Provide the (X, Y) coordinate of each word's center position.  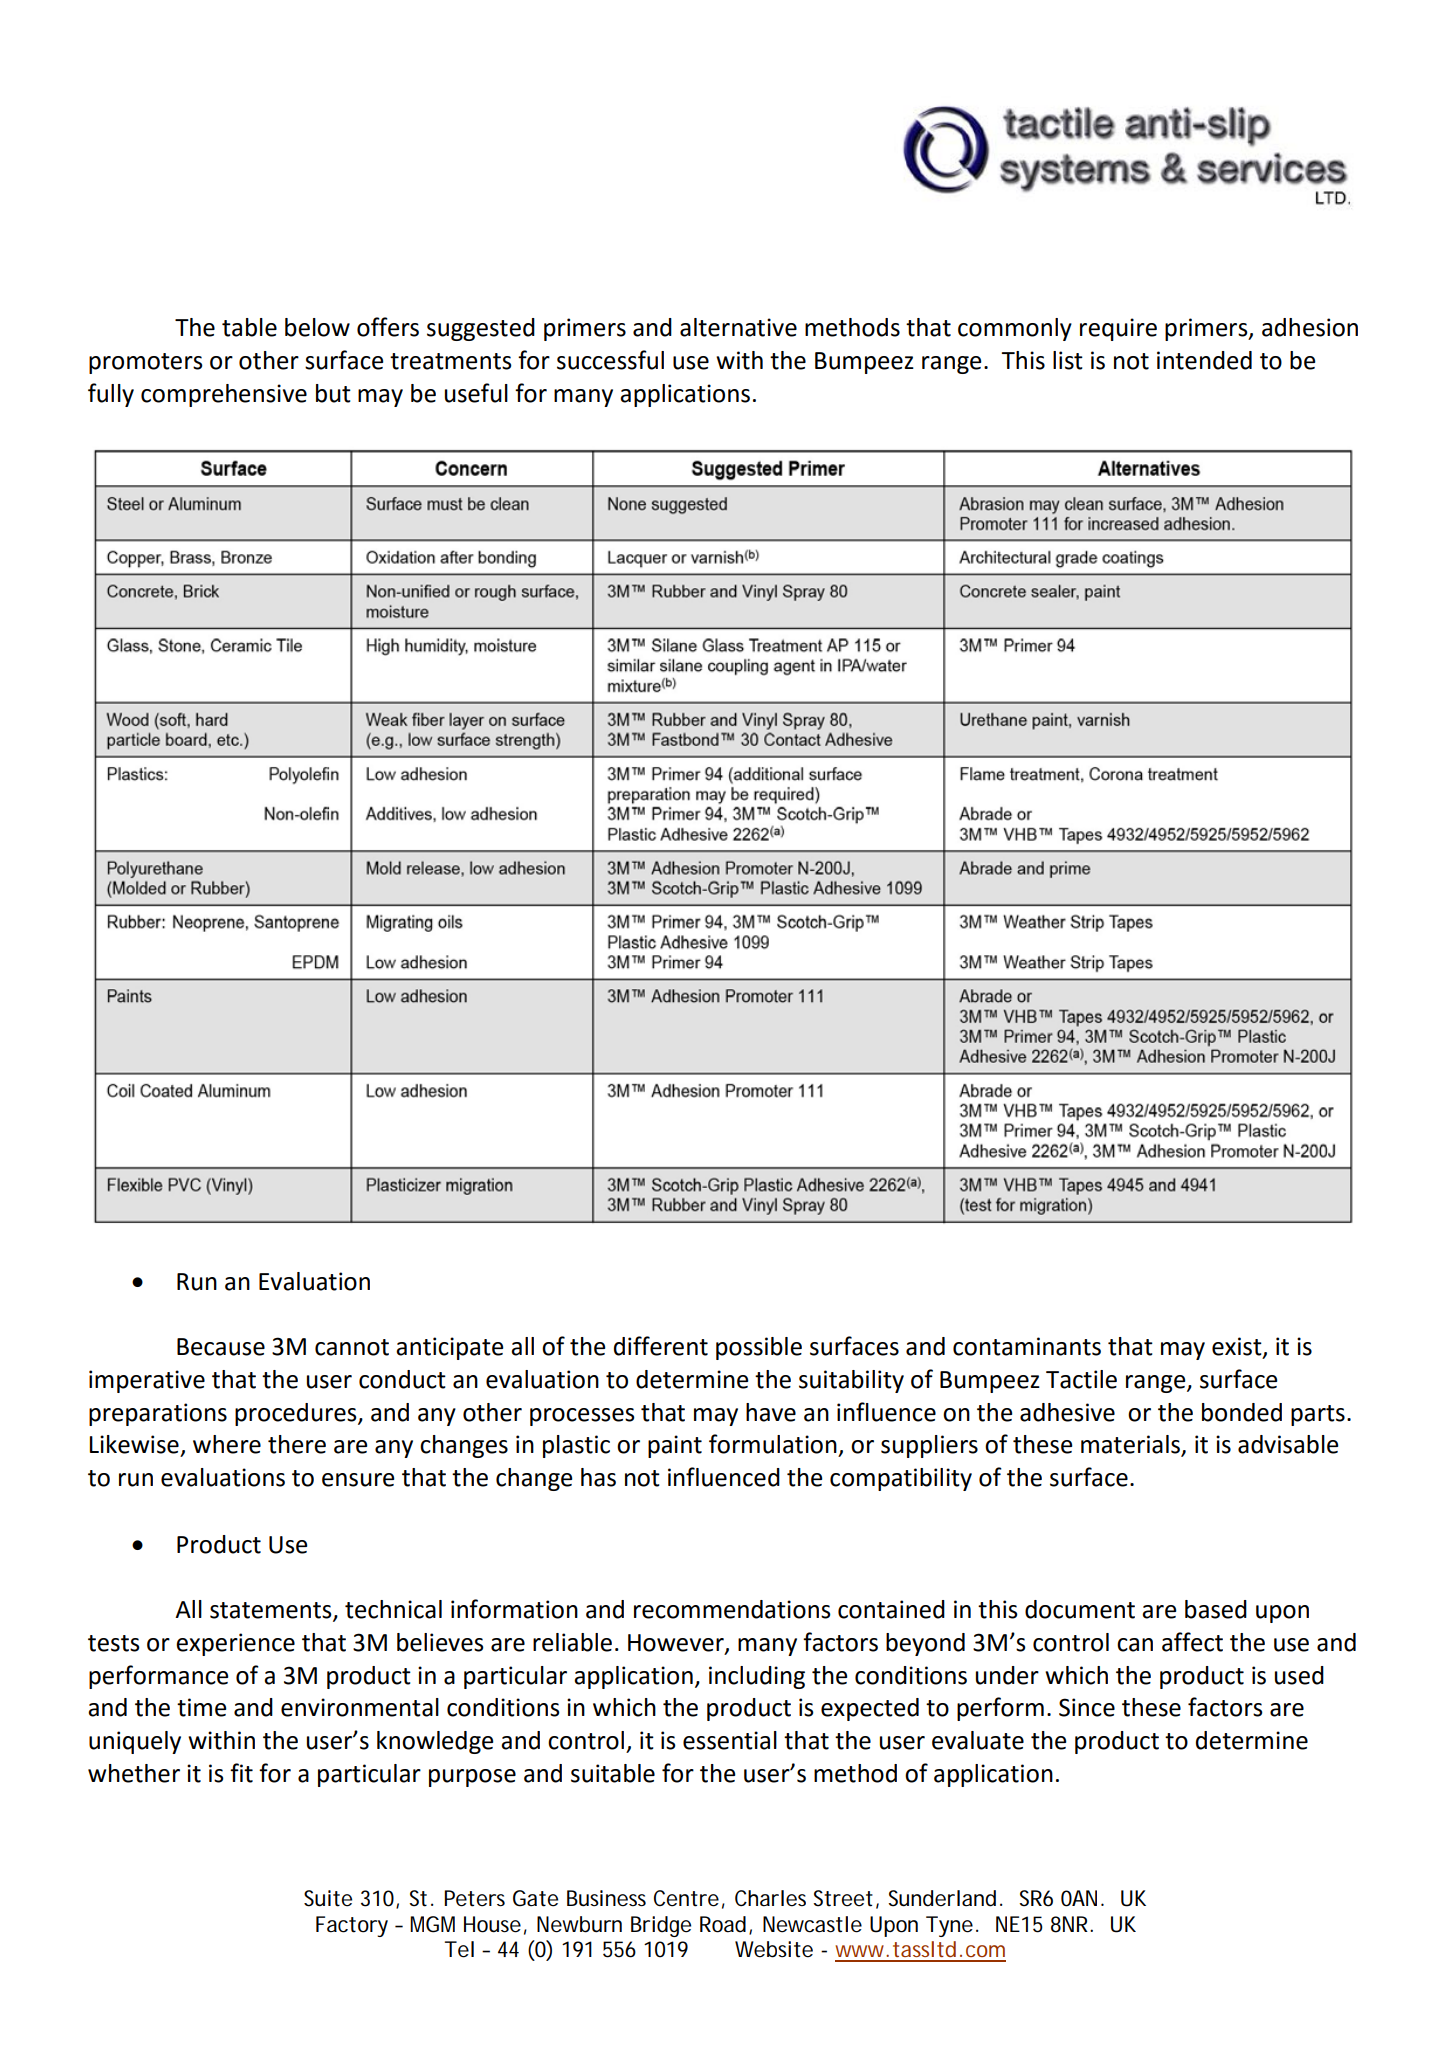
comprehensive (224, 395)
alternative (738, 327)
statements (272, 1611)
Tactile (1081, 1379)
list (1068, 360)
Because (221, 1347)
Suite (328, 1898)
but (333, 393)
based (1216, 1609)
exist (1238, 1347)
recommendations (732, 1609)
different (661, 1346)
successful (610, 360)
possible (759, 1348)
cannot (352, 1347)
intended (1204, 360)
